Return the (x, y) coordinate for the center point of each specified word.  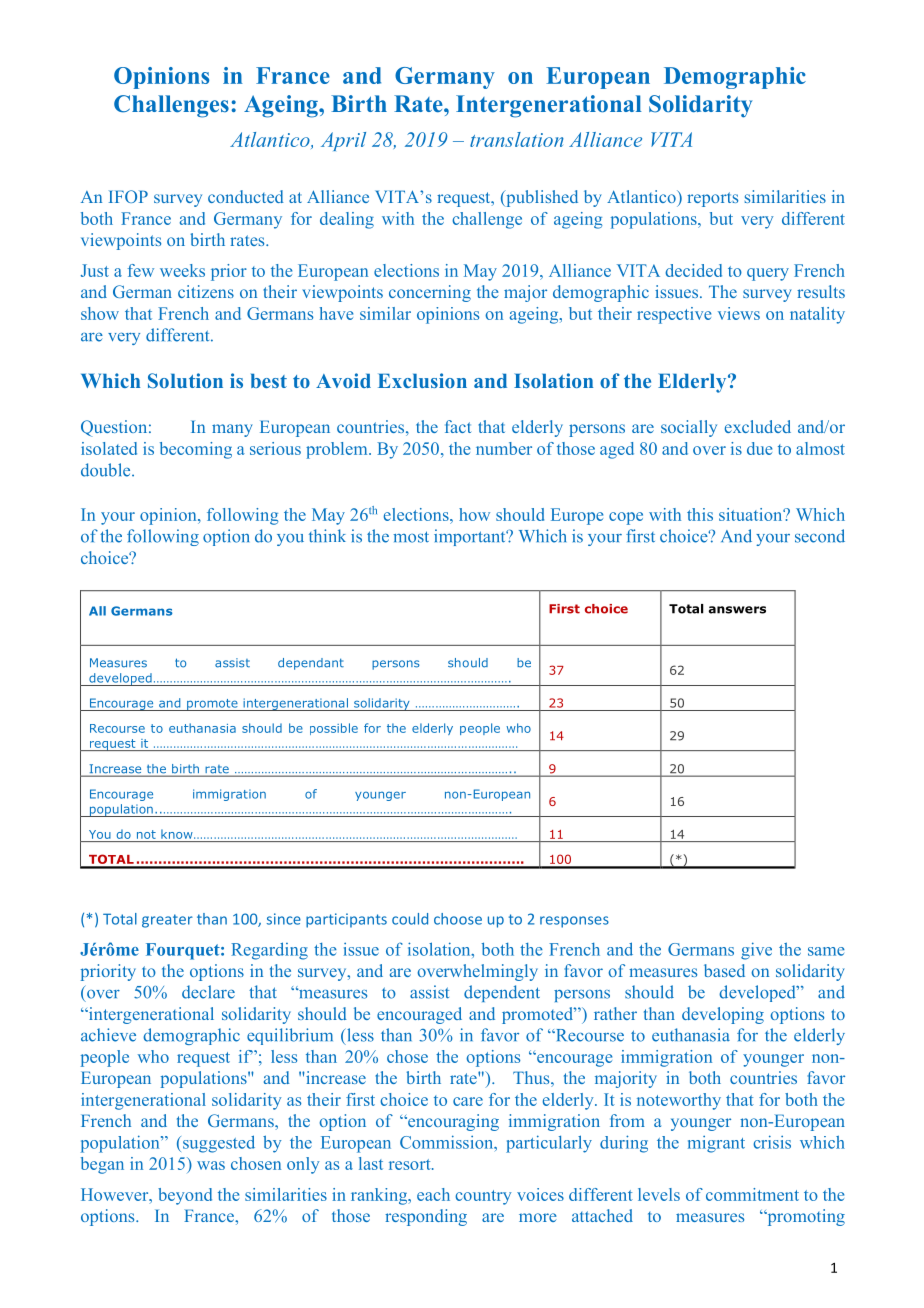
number (504, 448)
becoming (196, 450)
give (756, 951)
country (483, 1197)
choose (458, 919)
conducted (246, 196)
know (178, 834)
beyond (185, 1196)
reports (712, 199)
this (700, 514)
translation (517, 139)
